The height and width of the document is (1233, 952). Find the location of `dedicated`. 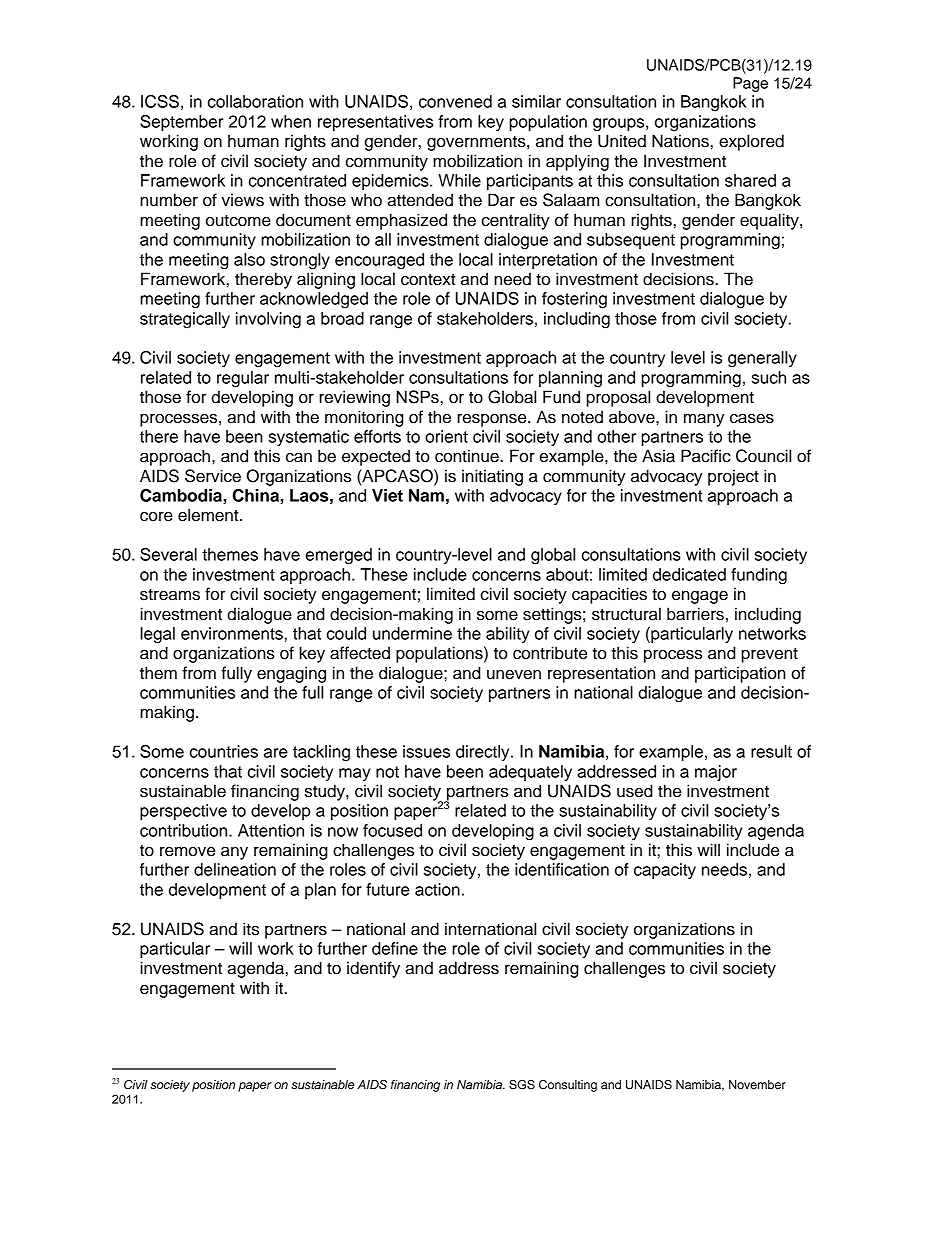

dedicated is located at coordinates (689, 574).
